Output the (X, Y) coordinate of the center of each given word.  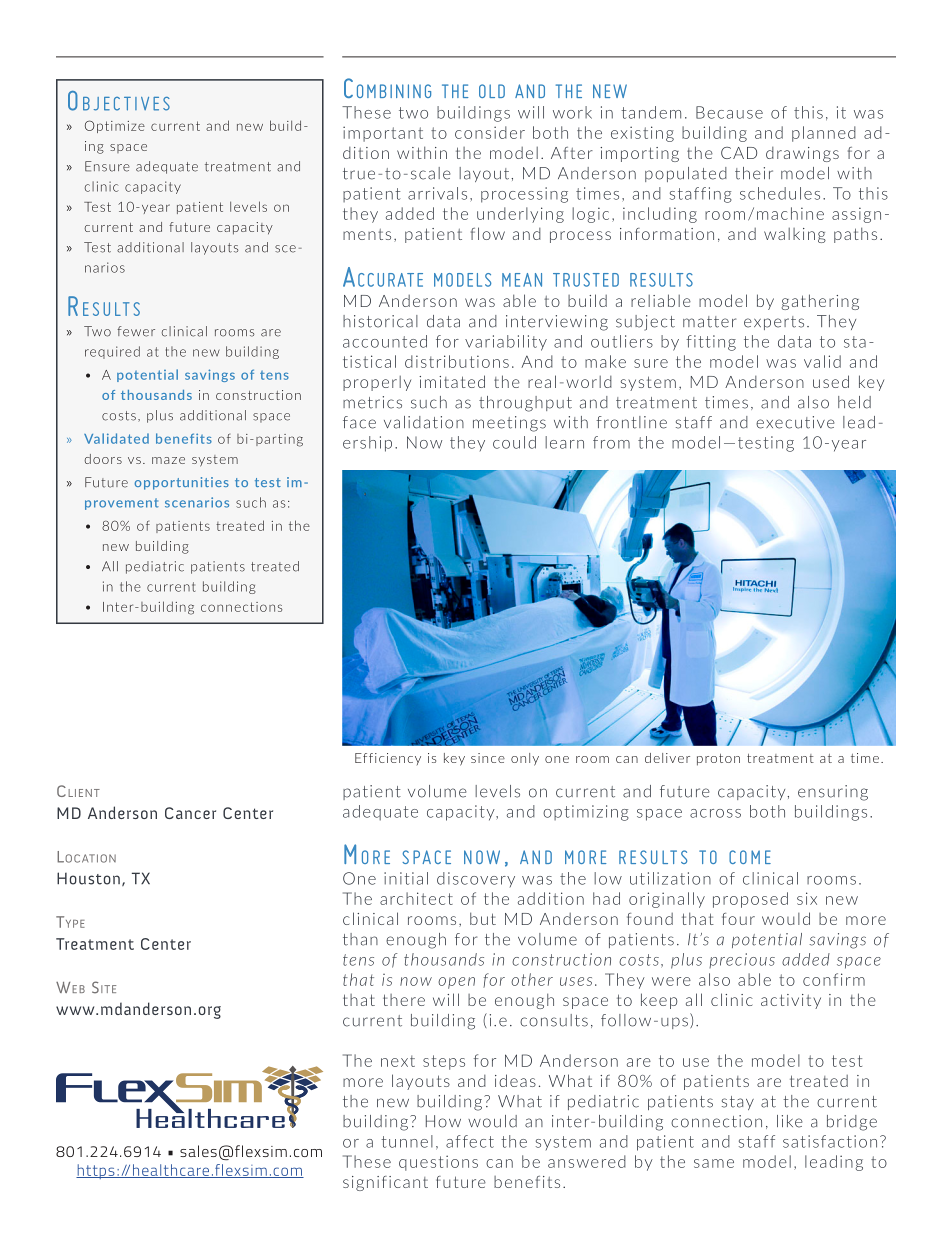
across (715, 813)
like (790, 1121)
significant (385, 1183)
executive (795, 422)
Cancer (190, 813)
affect (470, 1141)
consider (490, 132)
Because (729, 112)
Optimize (115, 126)
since (488, 758)
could (514, 442)
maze (168, 460)
